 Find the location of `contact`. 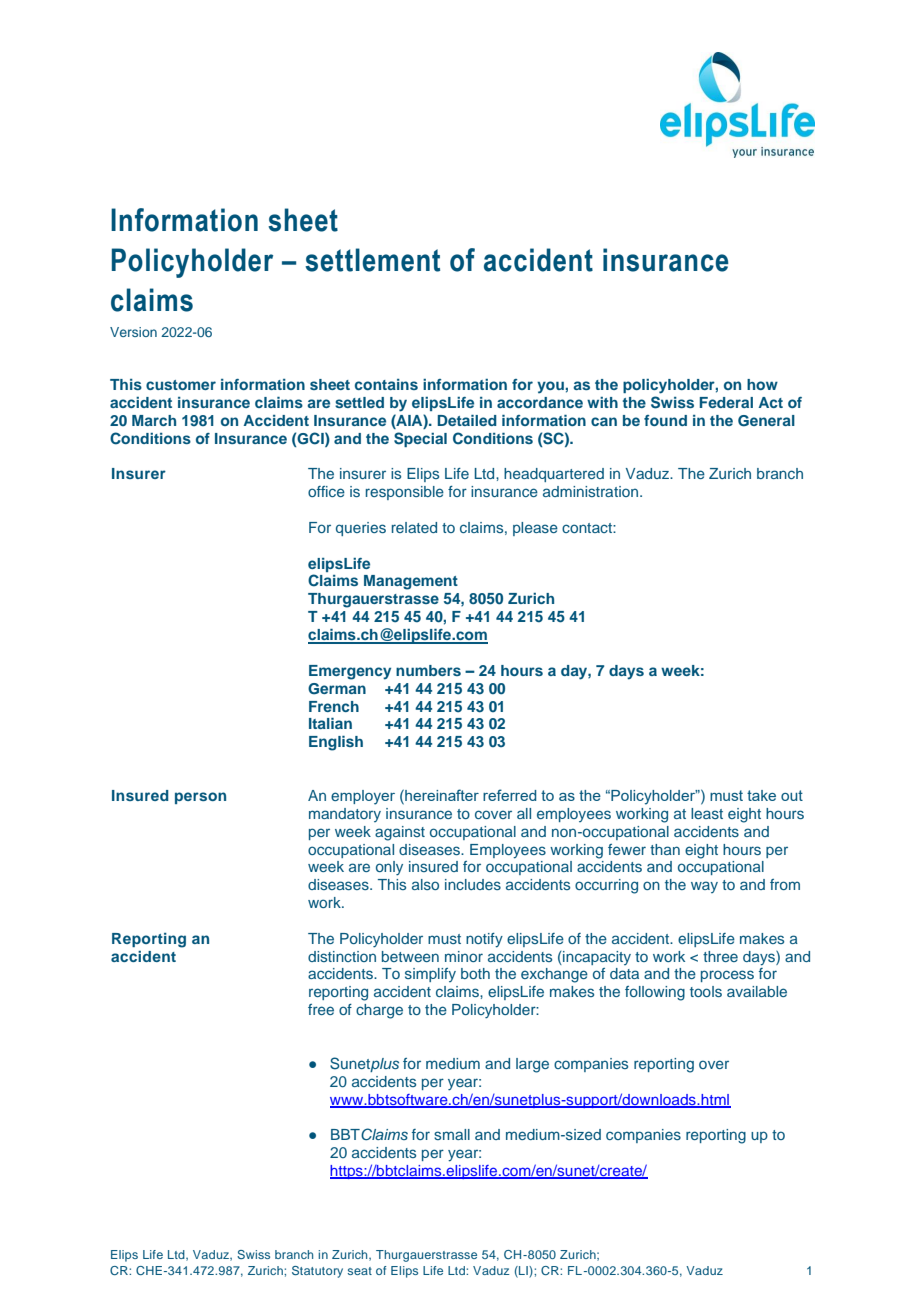

contact is located at coordinates (588, 528).
